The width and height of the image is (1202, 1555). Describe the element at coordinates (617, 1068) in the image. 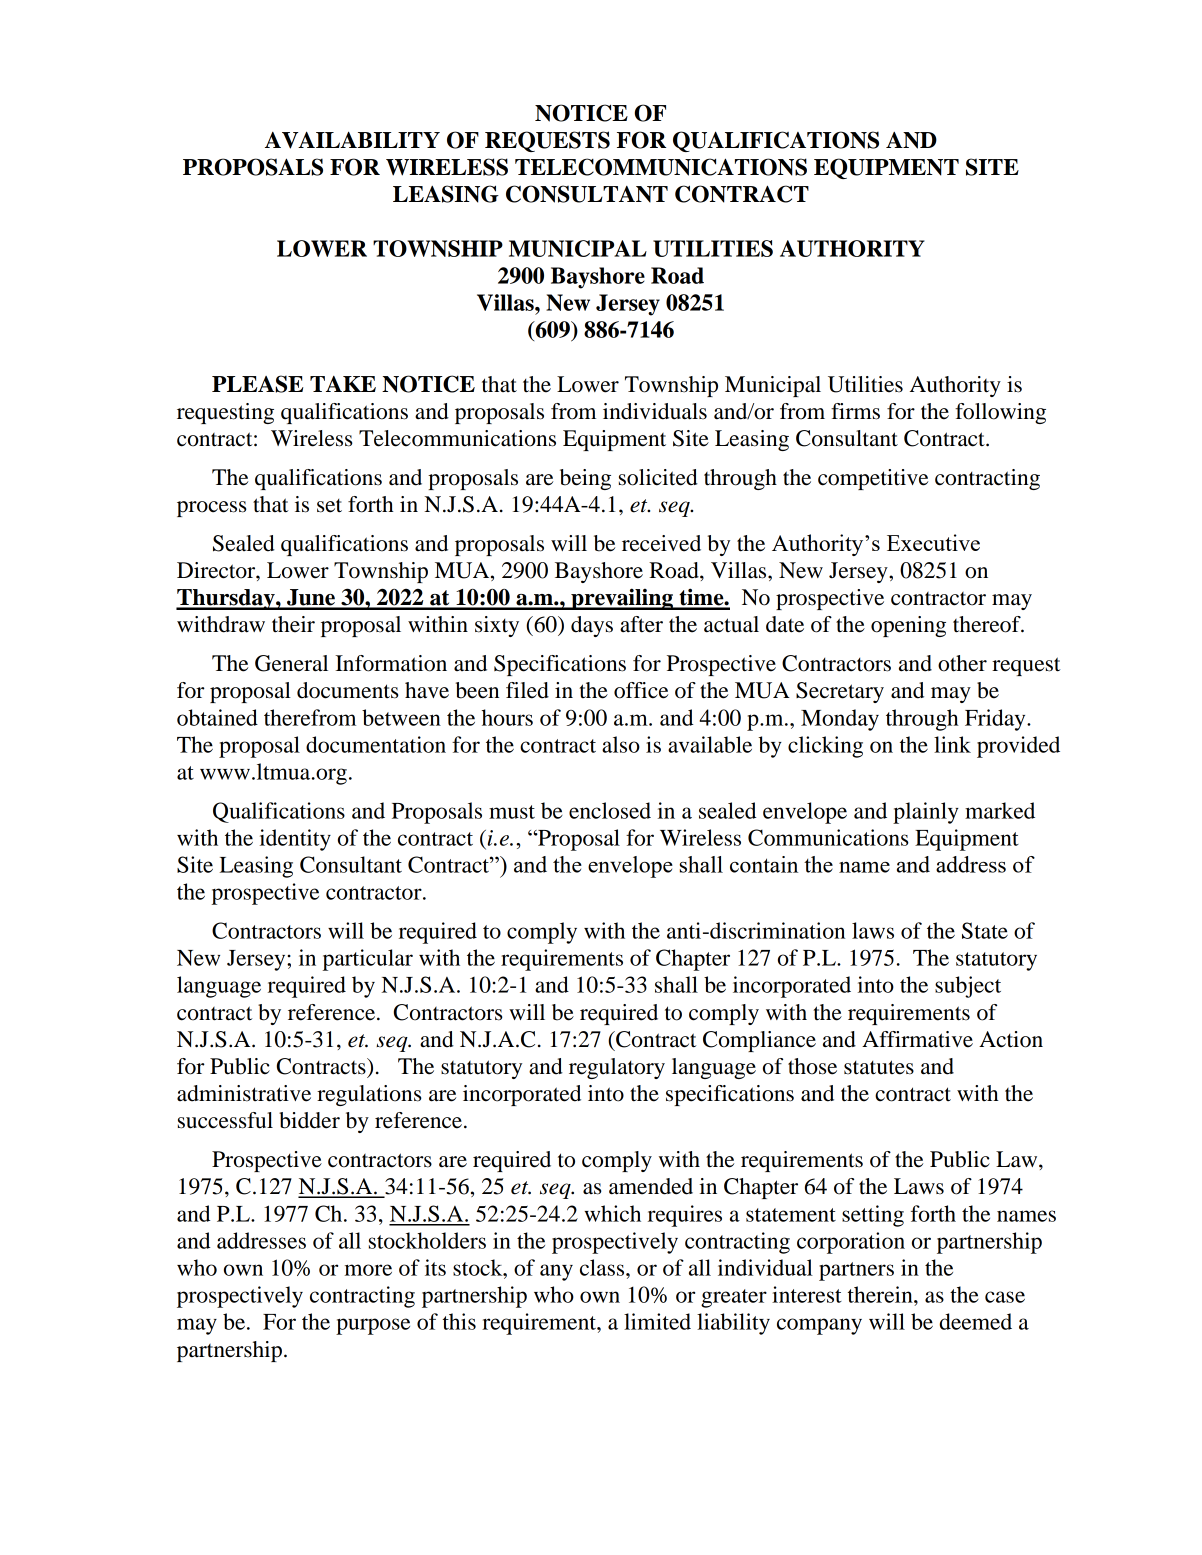

I see `regulatory` at that location.
